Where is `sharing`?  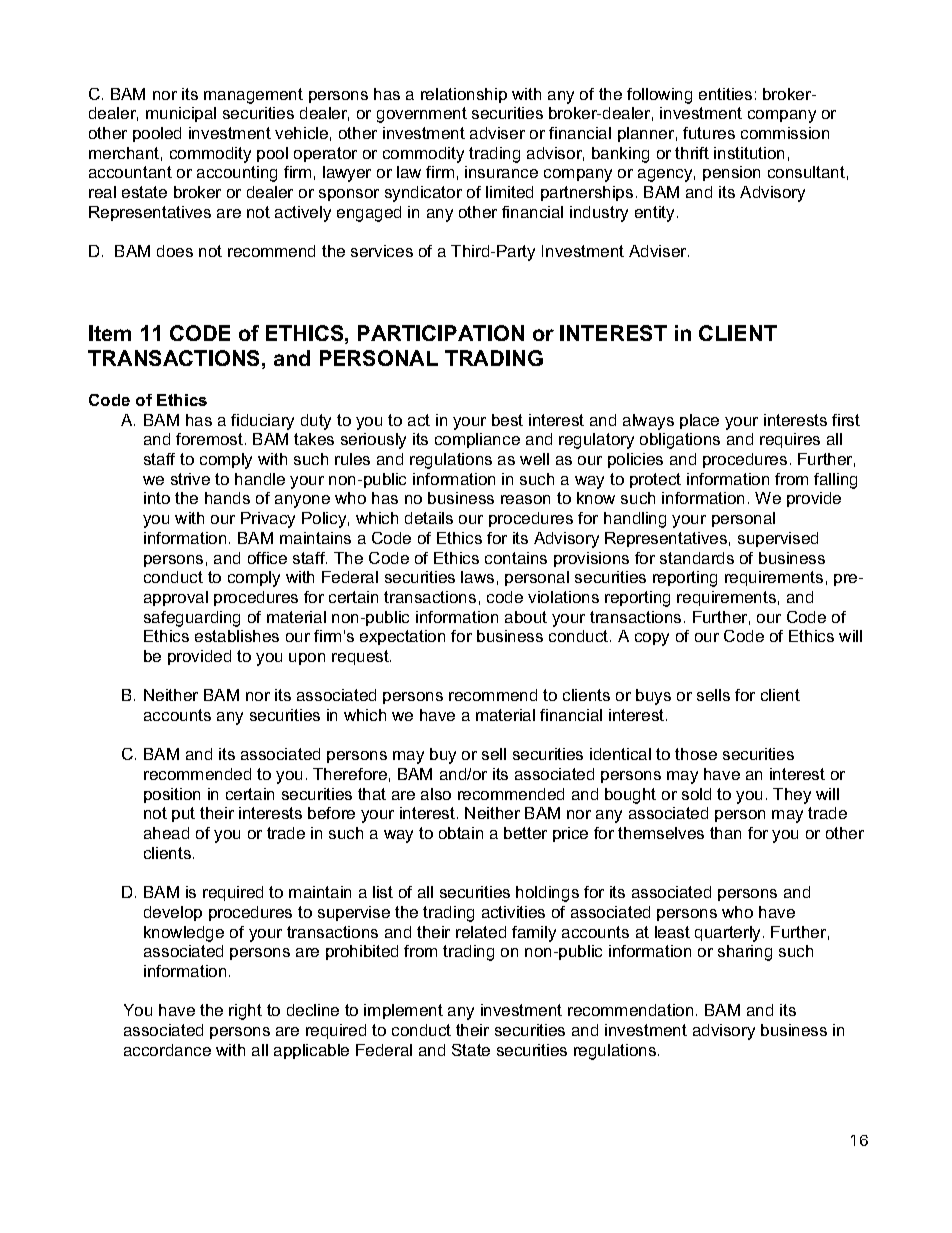
sharing is located at coordinates (745, 953).
